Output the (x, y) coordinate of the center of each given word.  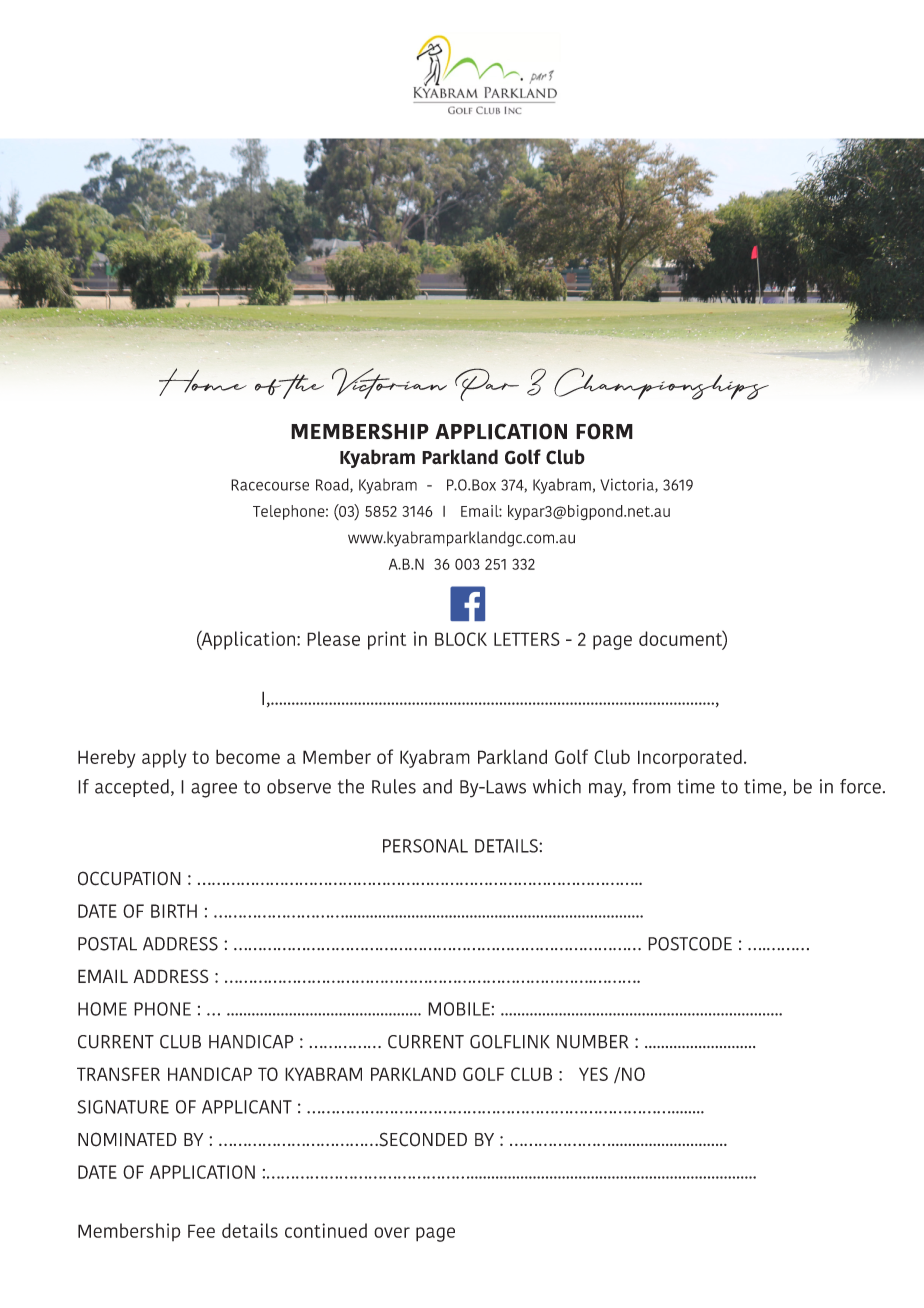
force (860, 786)
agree (214, 790)
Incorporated (690, 758)
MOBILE (459, 1009)
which (557, 786)
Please (333, 638)
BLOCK (461, 639)
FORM (604, 431)
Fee (201, 1231)
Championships (661, 384)
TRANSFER (118, 1074)
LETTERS (527, 639)
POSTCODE (690, 944)
